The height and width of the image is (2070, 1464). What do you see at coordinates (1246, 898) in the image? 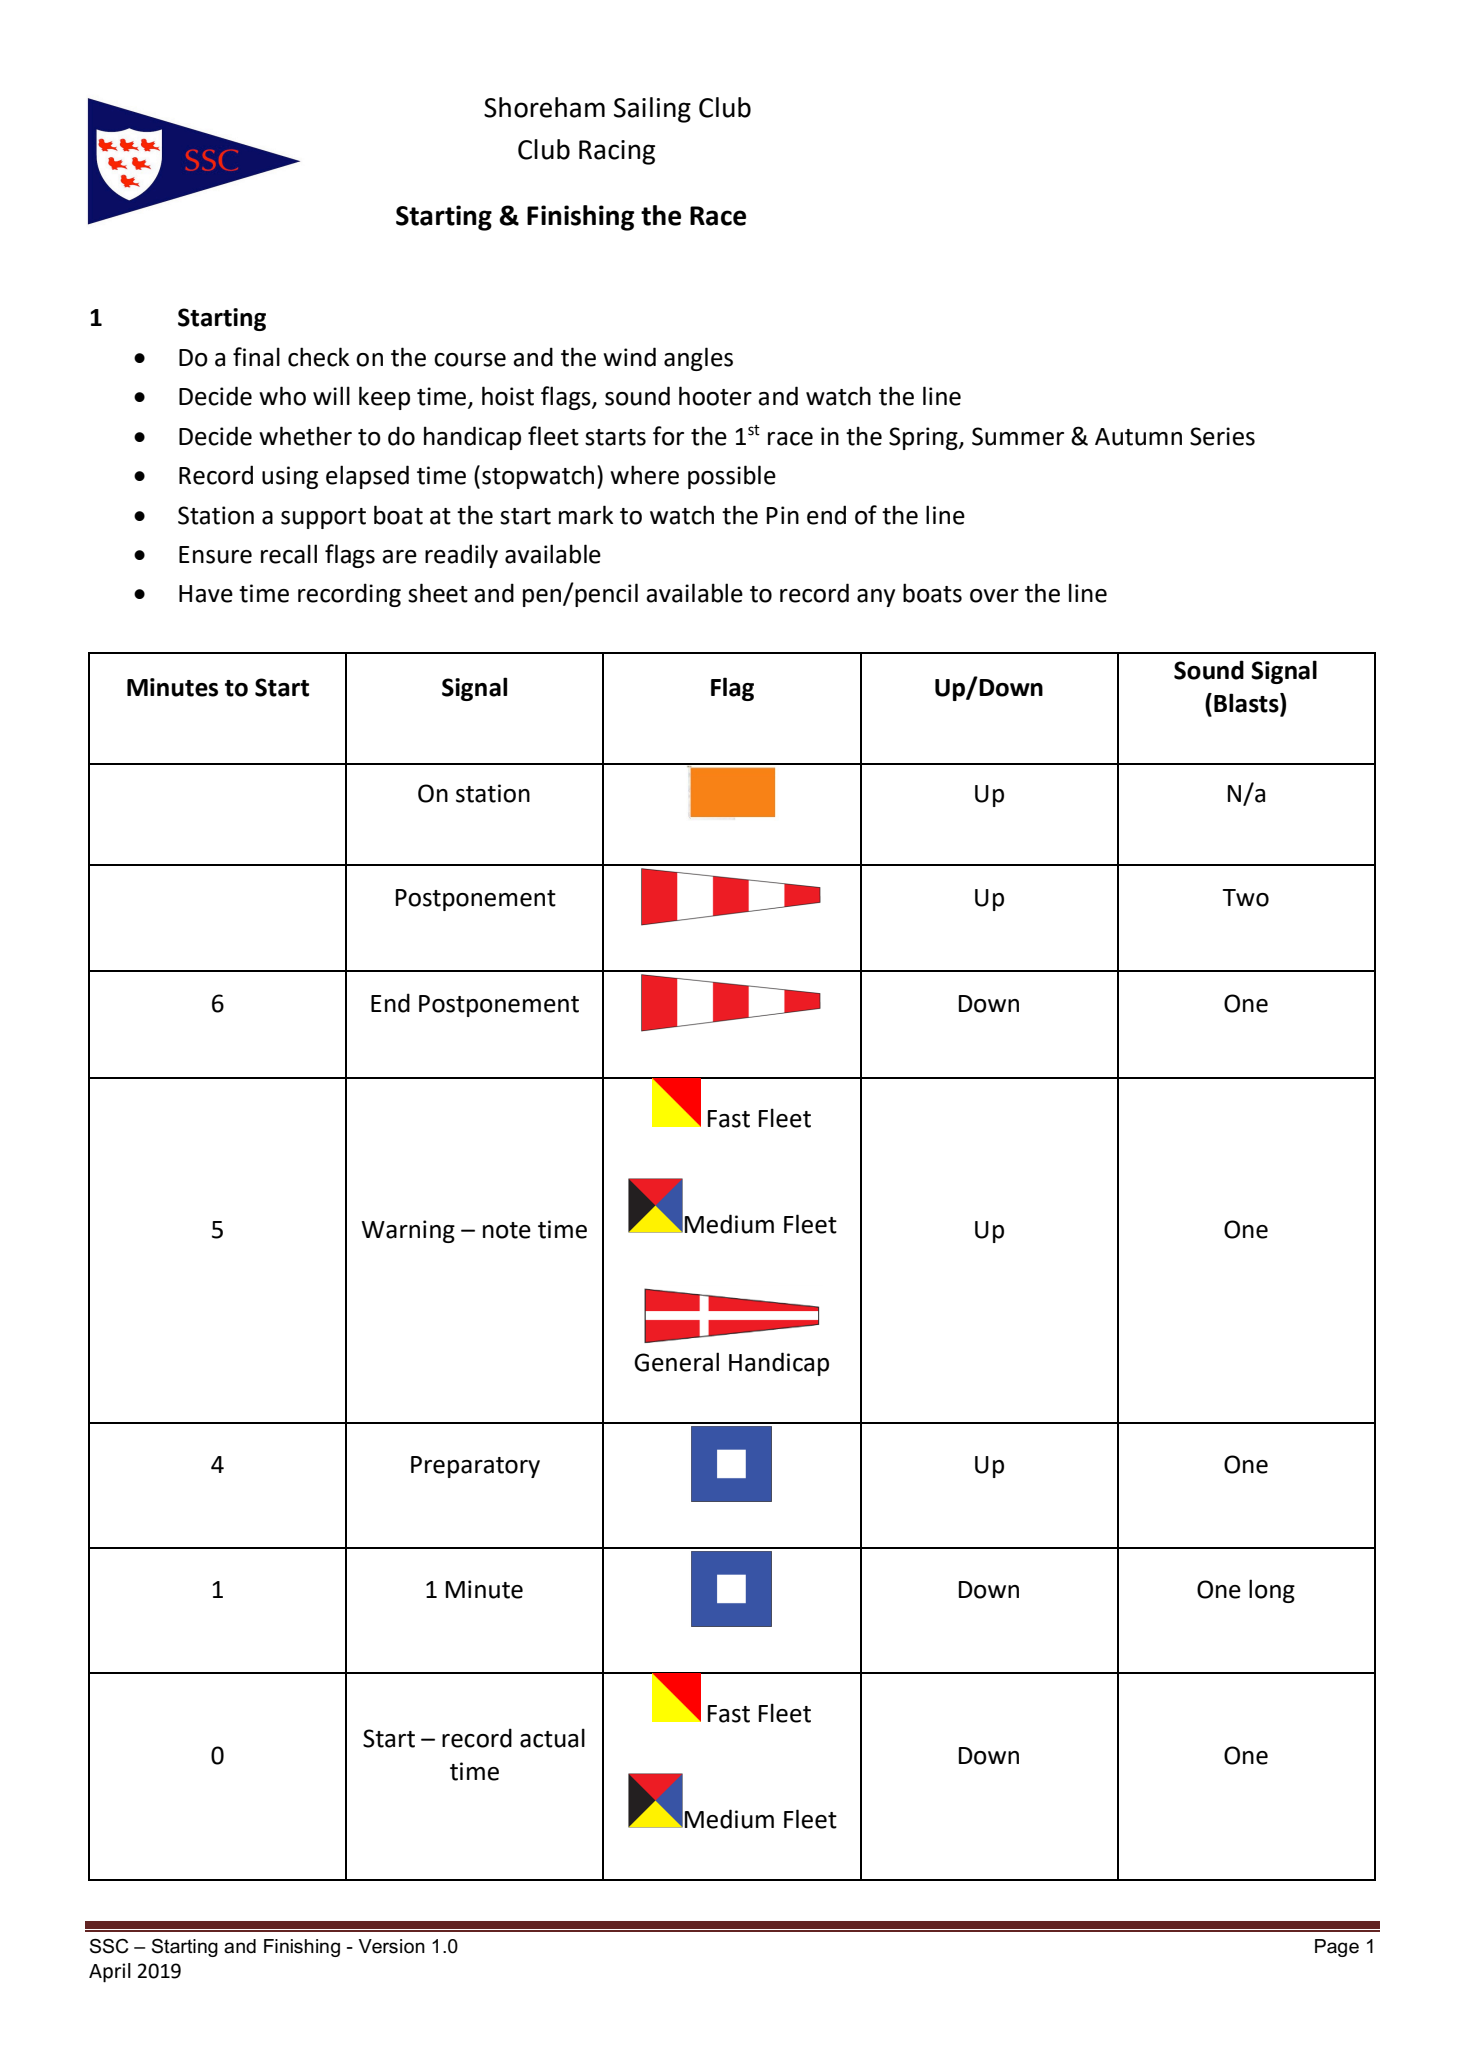
I see `Two` at bounding box center [1246, 898].
